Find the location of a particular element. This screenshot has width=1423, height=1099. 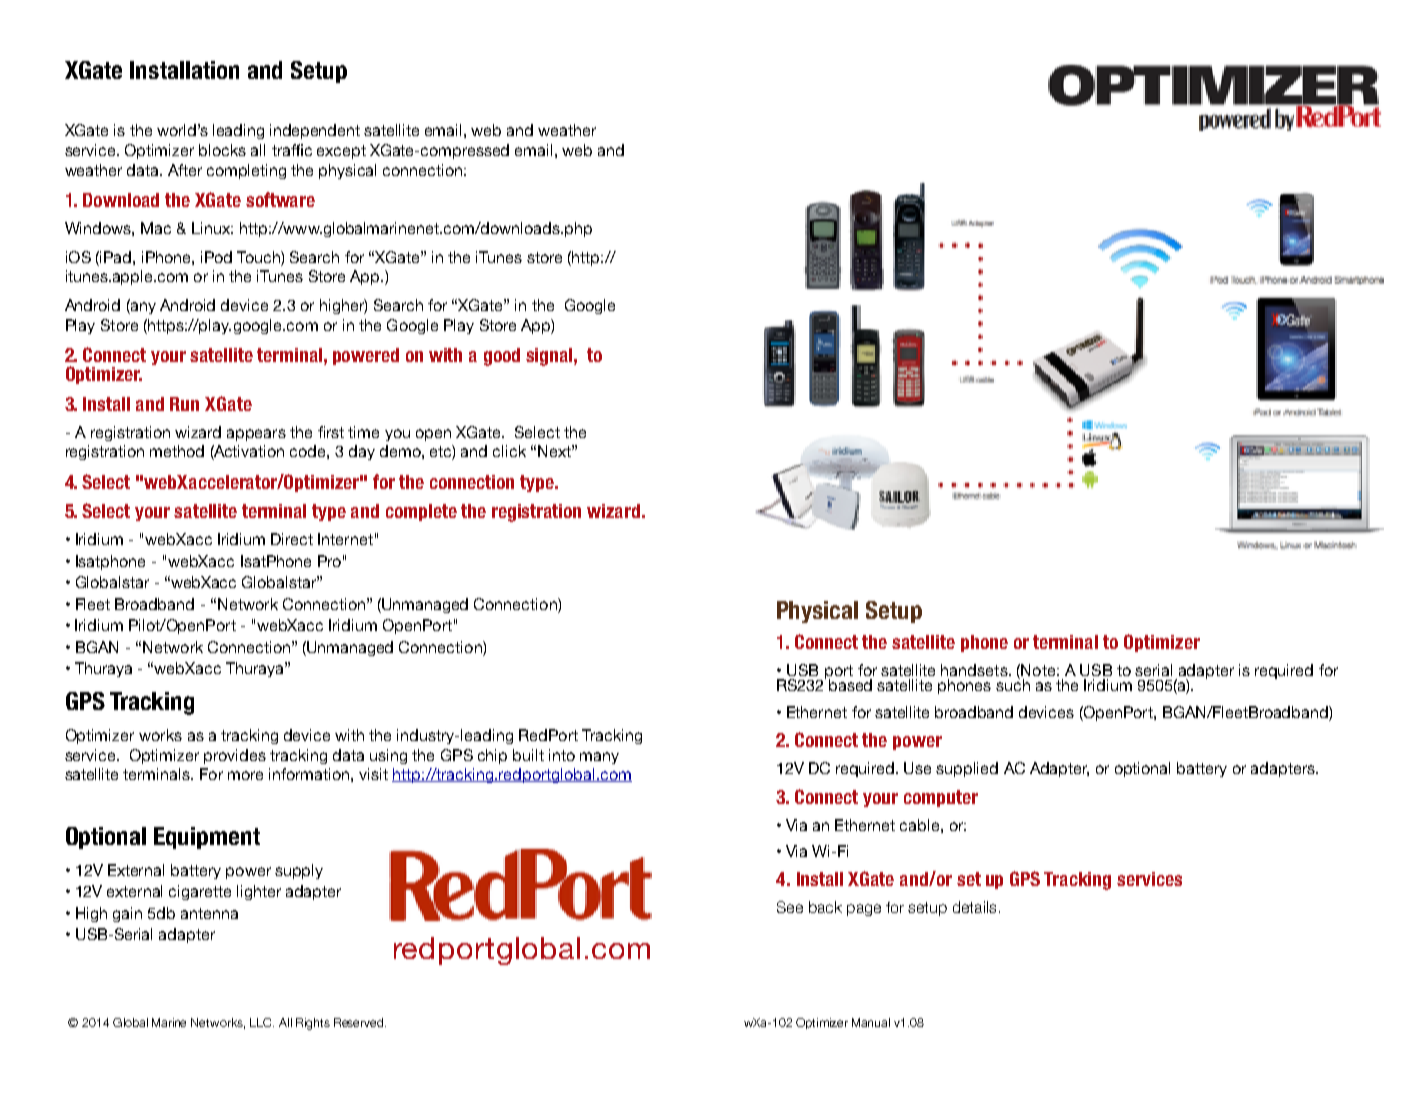

into is located at coordinates (562, 755).
